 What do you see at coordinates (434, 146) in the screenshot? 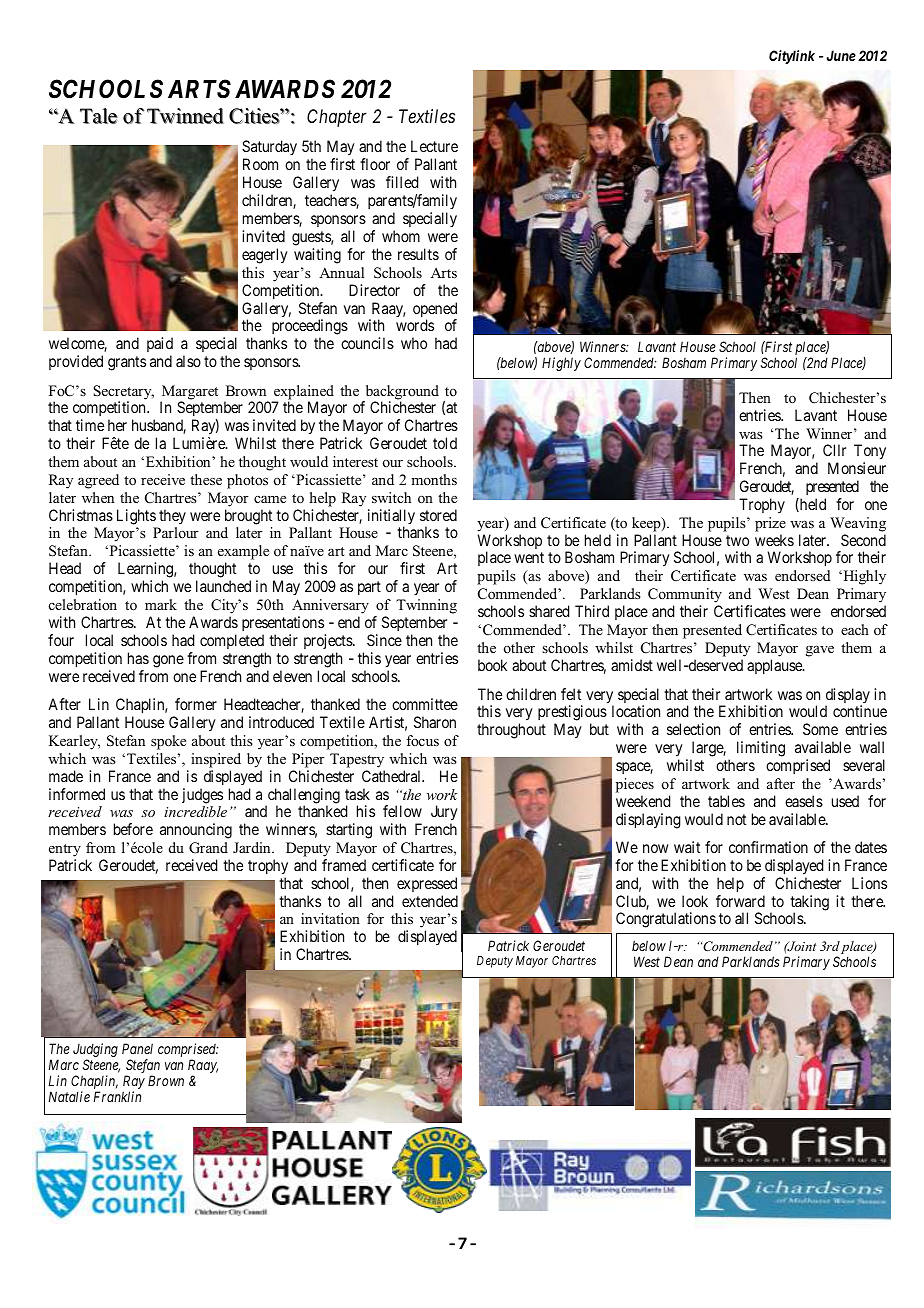
I see `Lecture` at bounding box center [434, 146].
